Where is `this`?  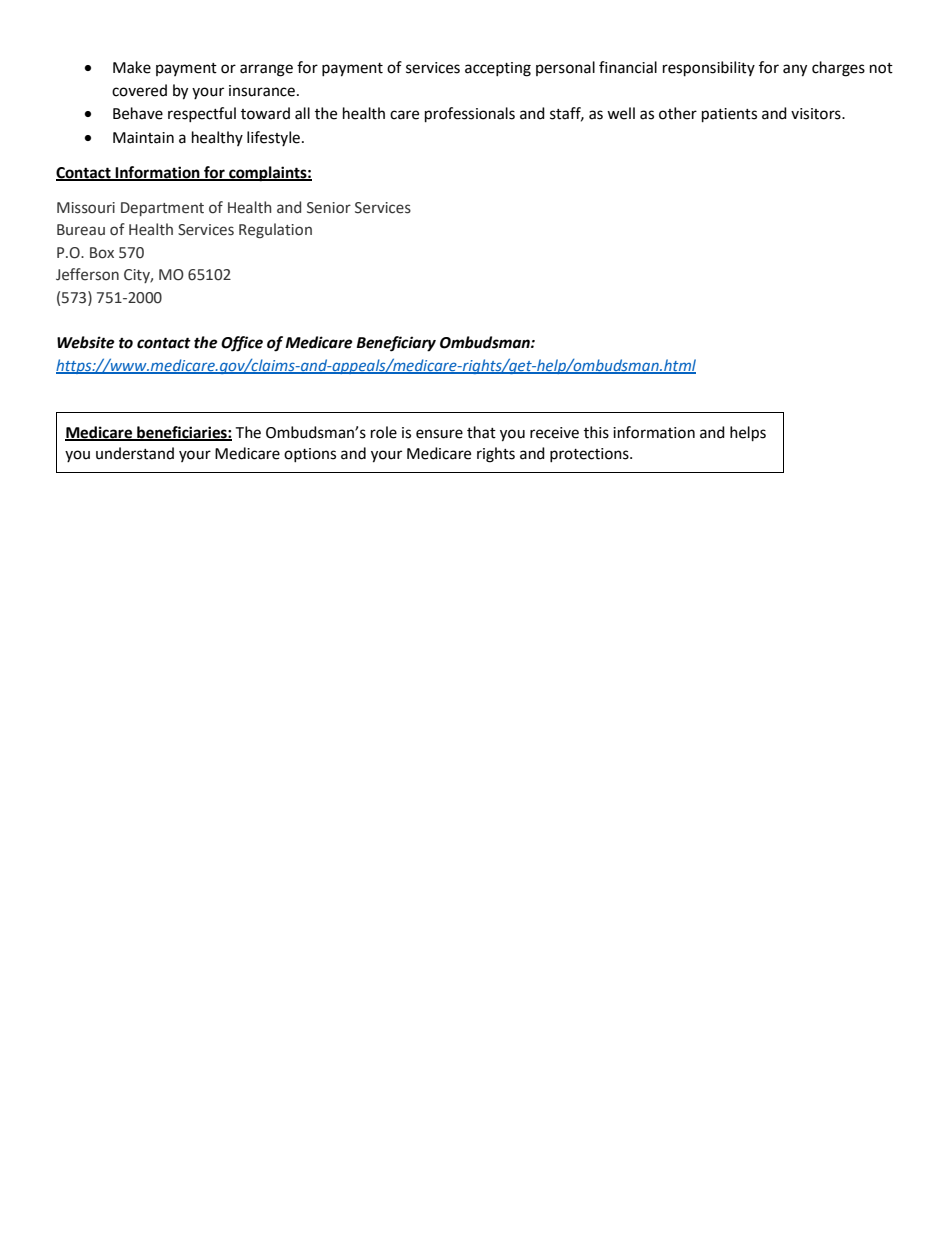 this is located at coordinates (596, 432).
